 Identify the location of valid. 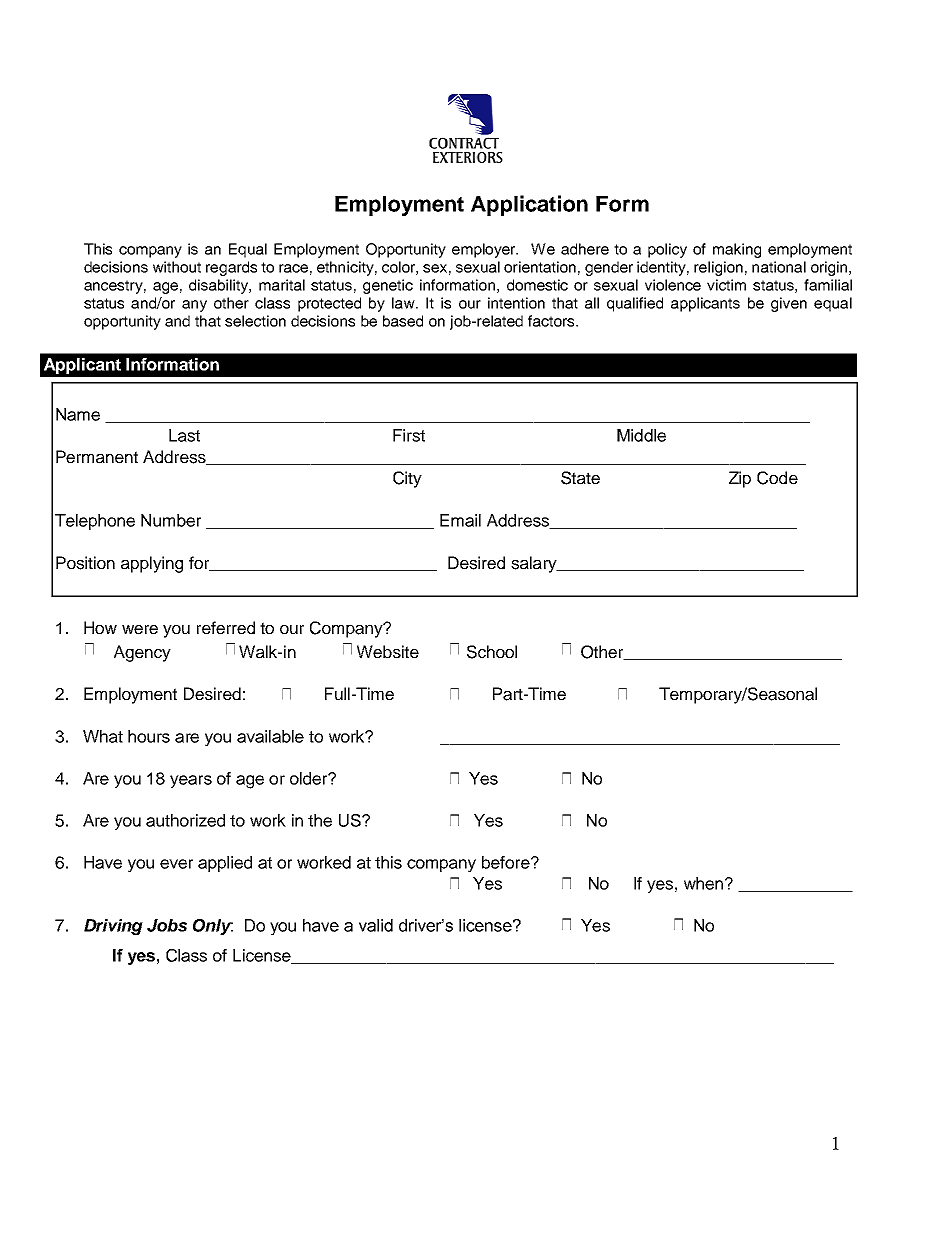
(376, 925).
